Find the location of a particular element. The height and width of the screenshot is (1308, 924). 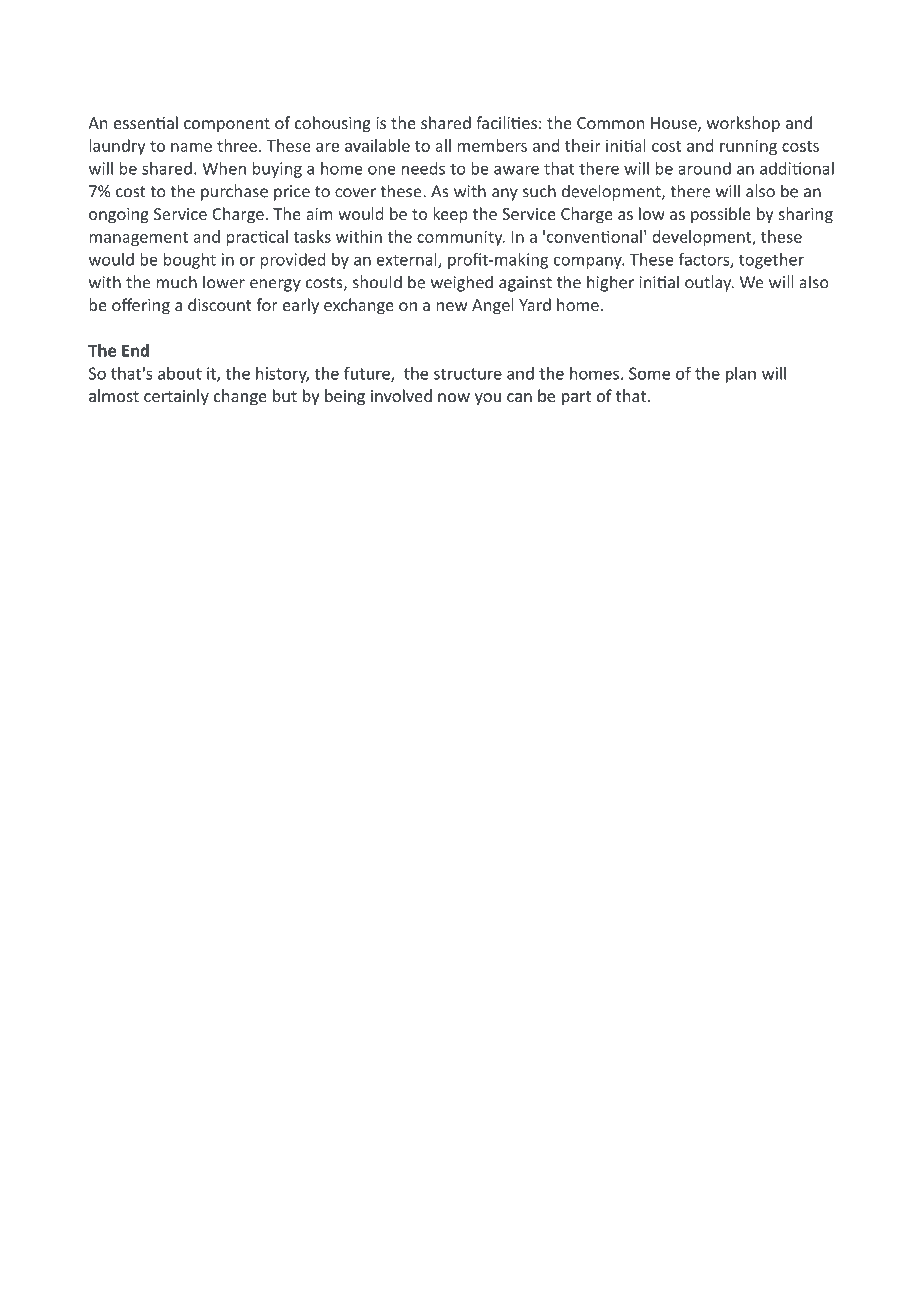

possible is located at coordinates (721, 215).
